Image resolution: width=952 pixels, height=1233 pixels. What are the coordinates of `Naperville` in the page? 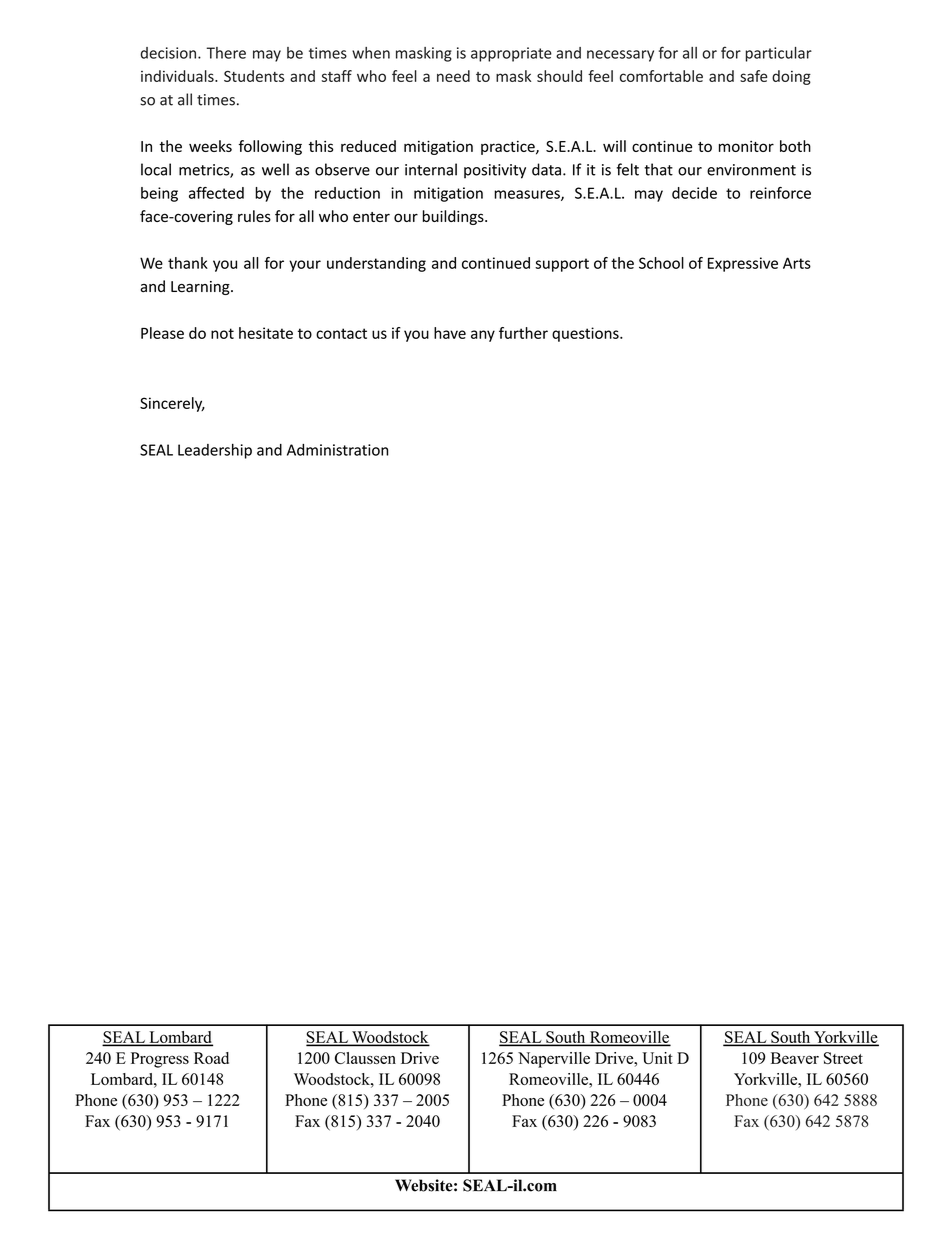 It's located at (554, 1060).
